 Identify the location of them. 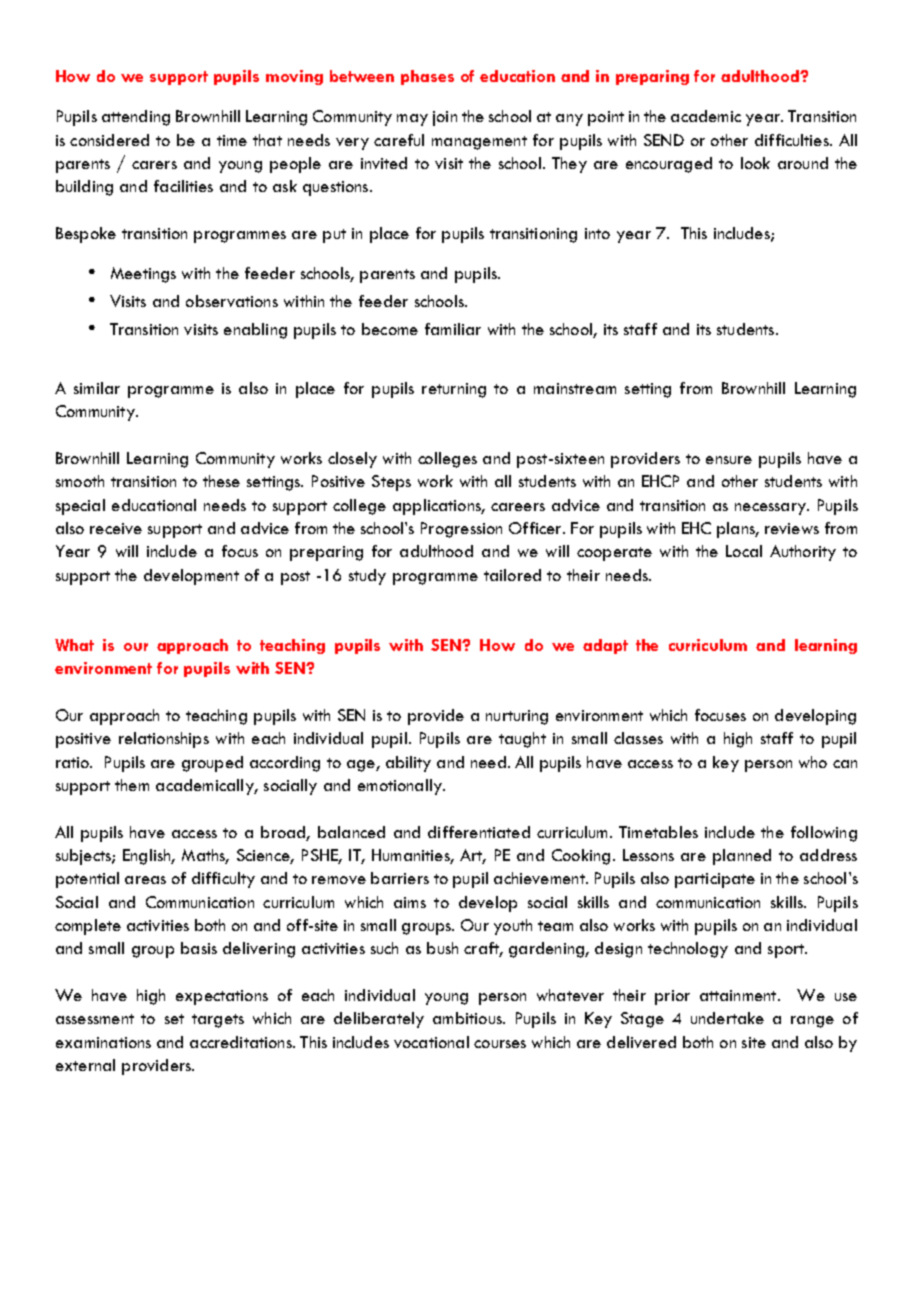
(132, 785).
